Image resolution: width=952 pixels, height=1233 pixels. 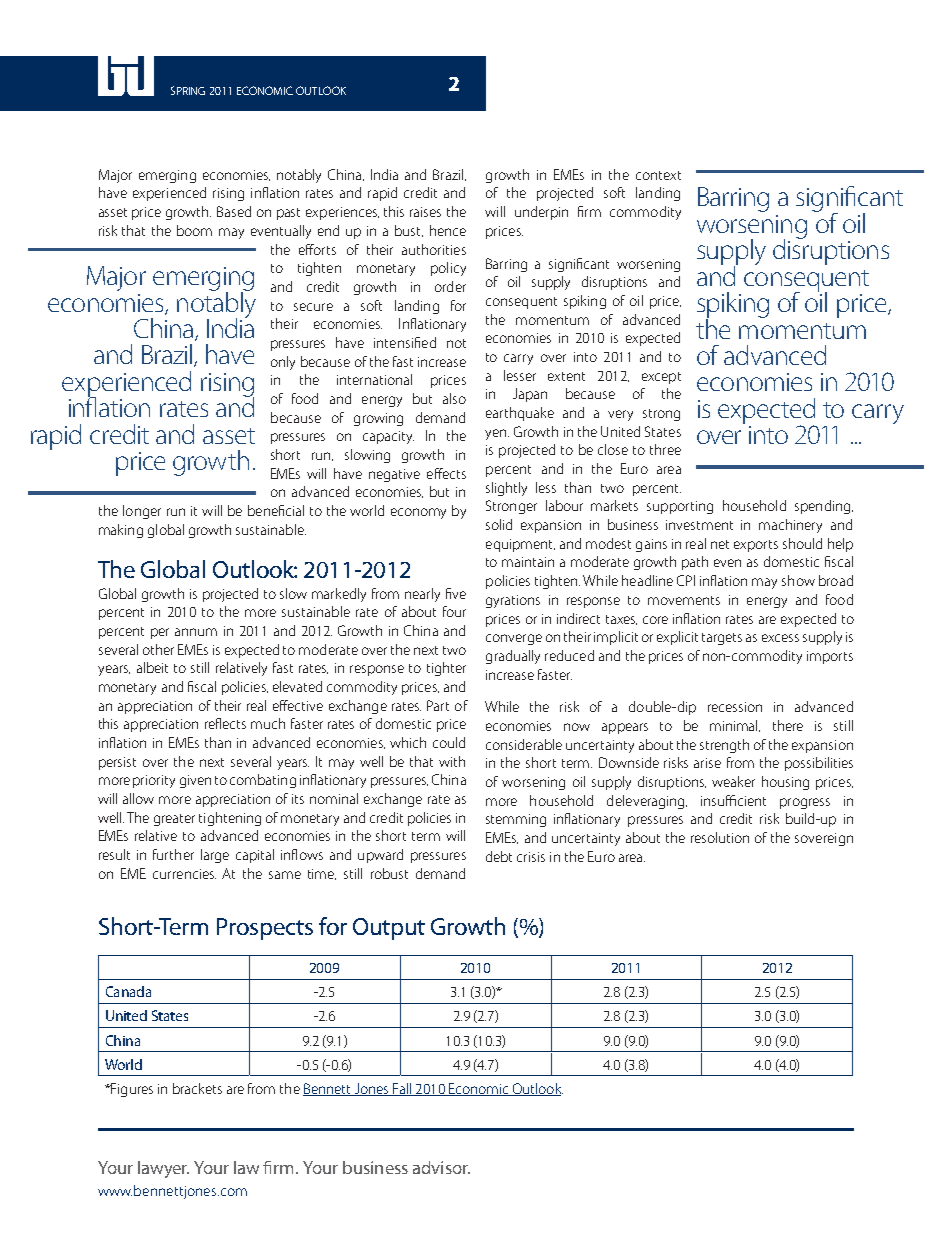 What do you see at coordinates (188, 90) in the screenshot?
I see `SPRING` at bounding box center [188, 90].
